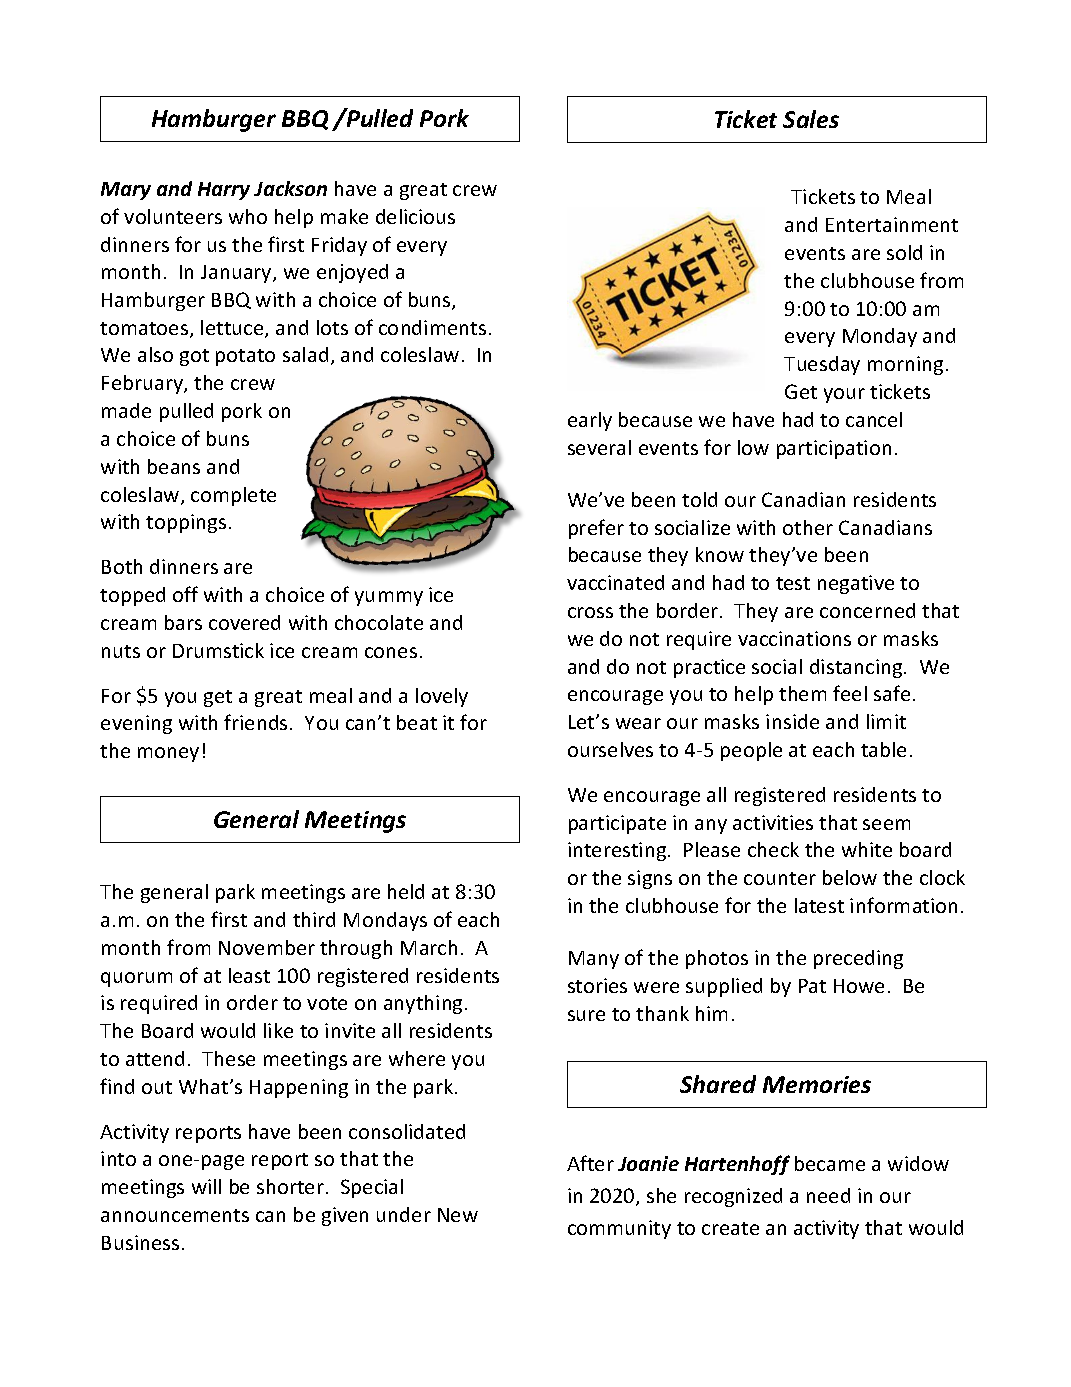 This image has height=1387, width=1071. What do you see at coordinates (458, 1215) in the image?
I see `New` at bounding box center [458, 1215].
